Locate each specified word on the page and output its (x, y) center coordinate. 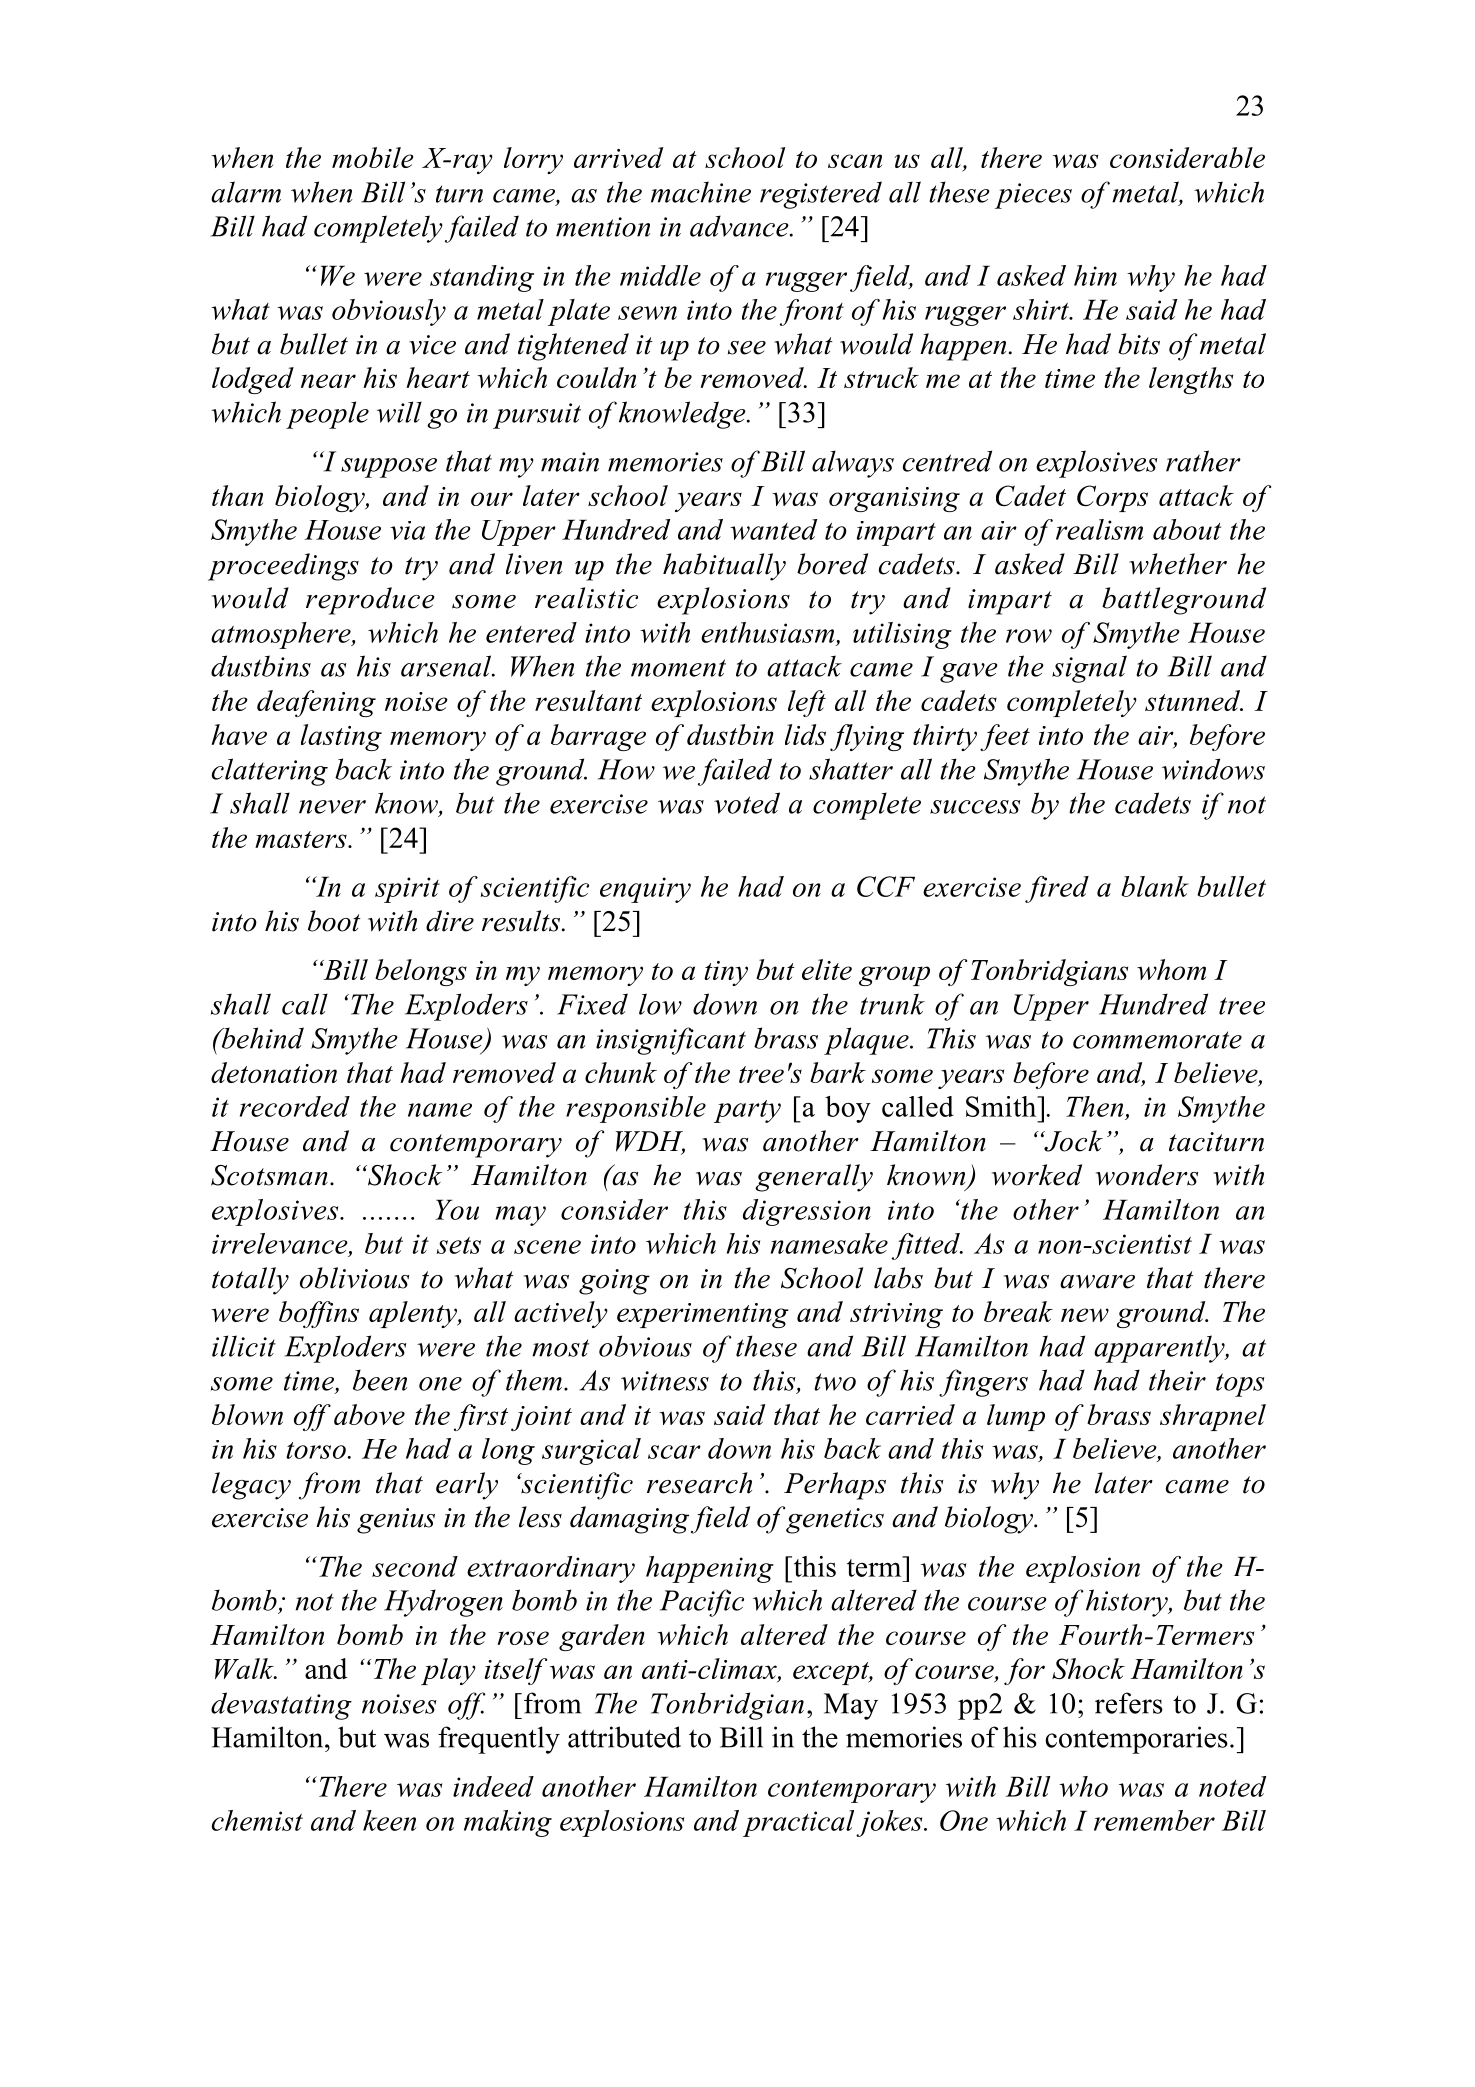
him (1095, 275)
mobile (373, 157)
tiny (726, 973)
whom (1171, 969)
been (380, 1380)
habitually (724, 567)
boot (334, 921)
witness (665, 1381)
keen (389, 1820)
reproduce (370, 601)
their (1177, 1380)
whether (1178, 564)
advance (740, 226)
